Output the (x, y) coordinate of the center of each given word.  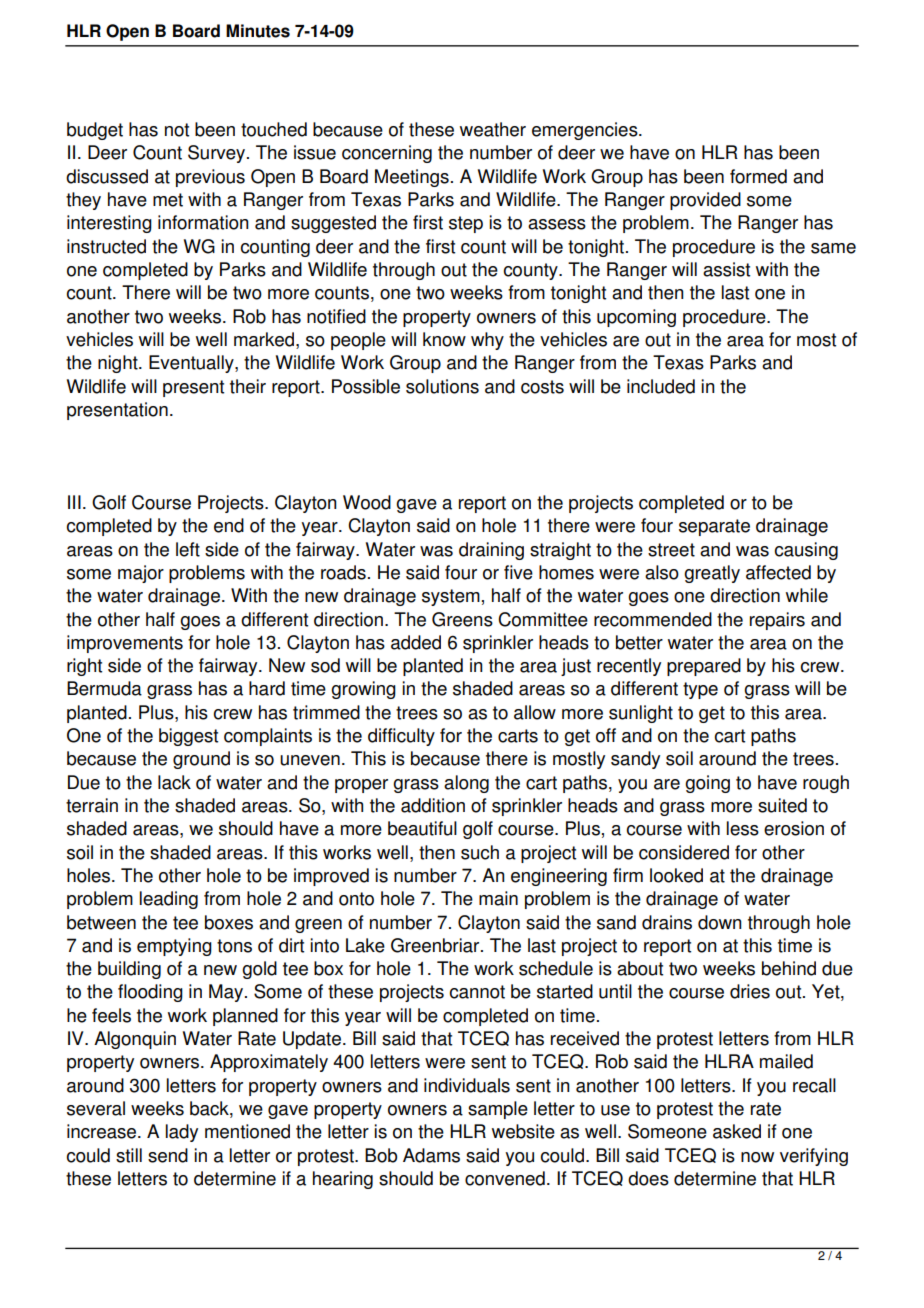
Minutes (258, 31)
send (168, 1155)
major (141, 574)
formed (758, 176)
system (451, 597)
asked (737, 1131)
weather (493, 129)
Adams (431, 1155)
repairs (777, 621)
